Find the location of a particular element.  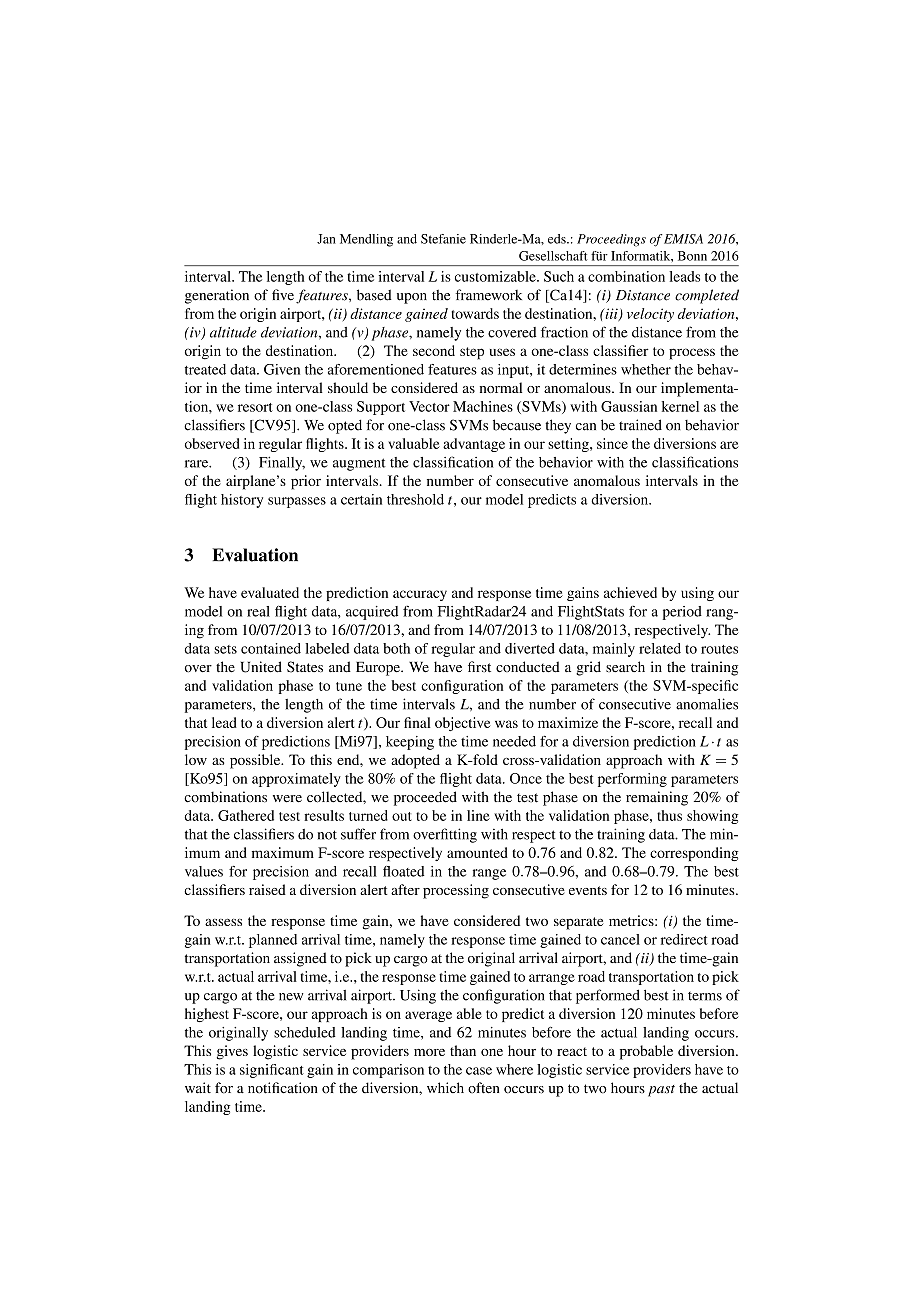

related is located at coordinates (660, 648).
